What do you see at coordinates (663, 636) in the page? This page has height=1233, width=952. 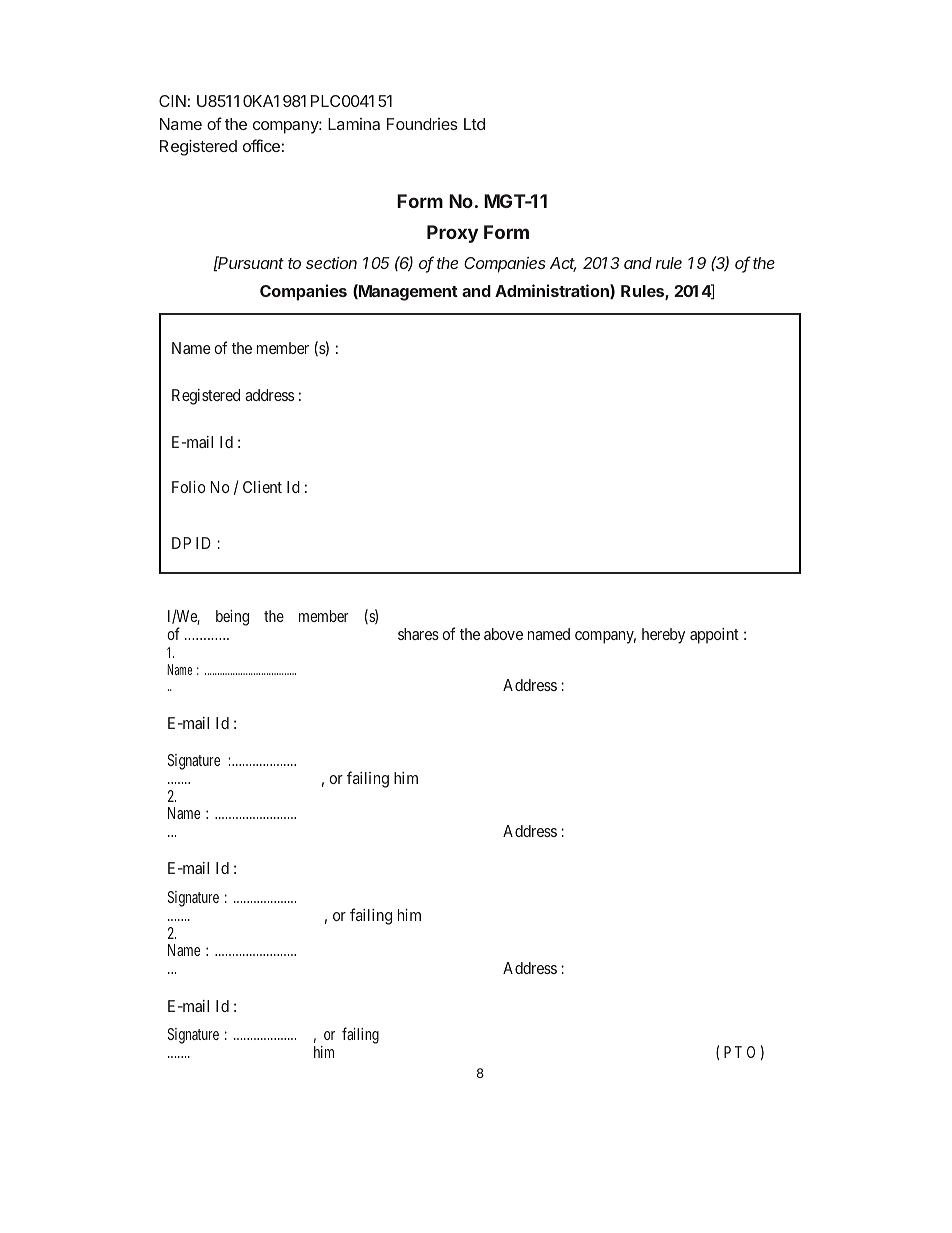 I see `hereby` at bounding box center [663, 636].
